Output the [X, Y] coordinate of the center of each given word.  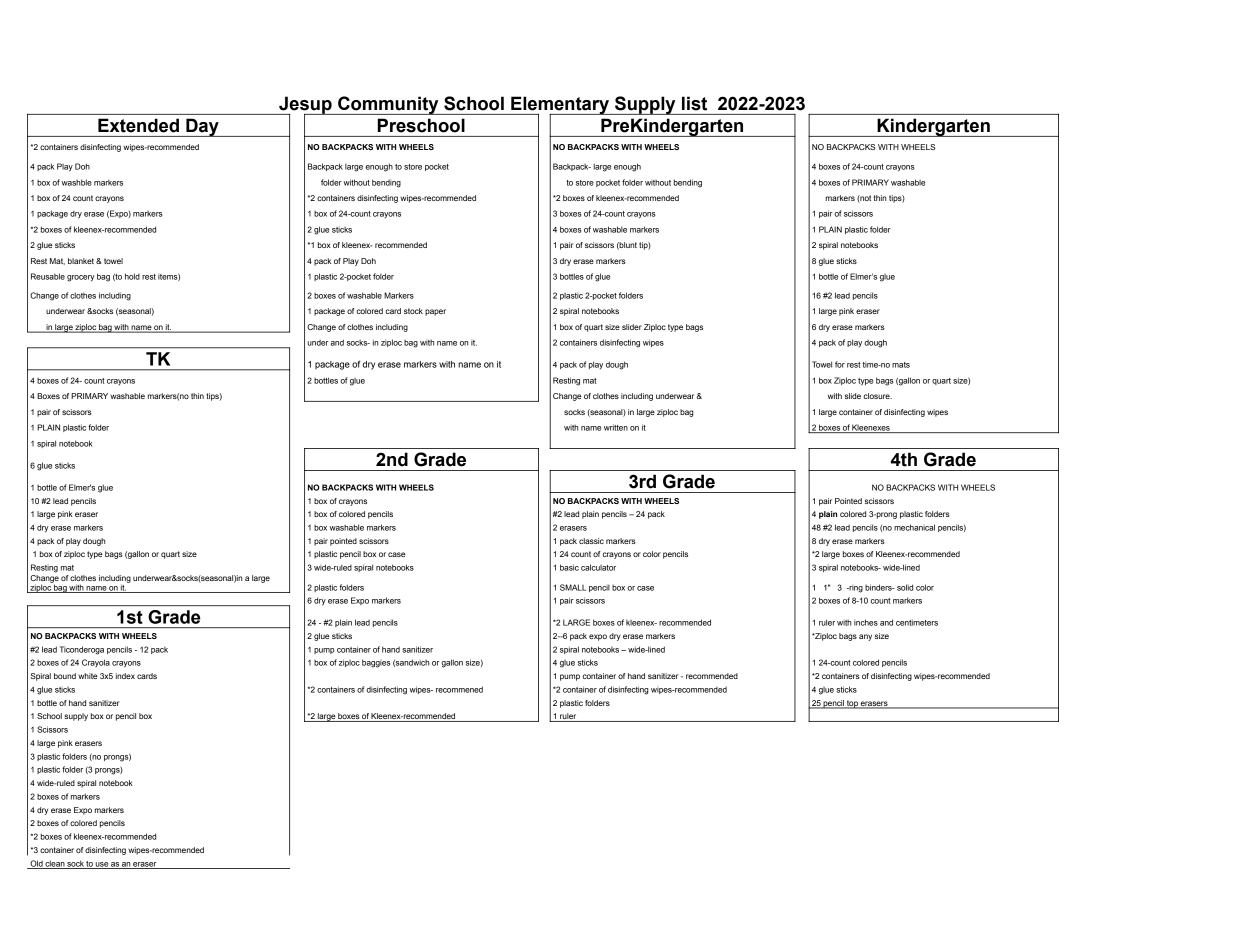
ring [855, 589]
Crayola [96, 663]
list [694, 104]
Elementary [560, 106]
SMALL [573, 587]
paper [435, 312]
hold [132, 276]
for [840, 364]
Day [202, 127]
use [102, 865]
